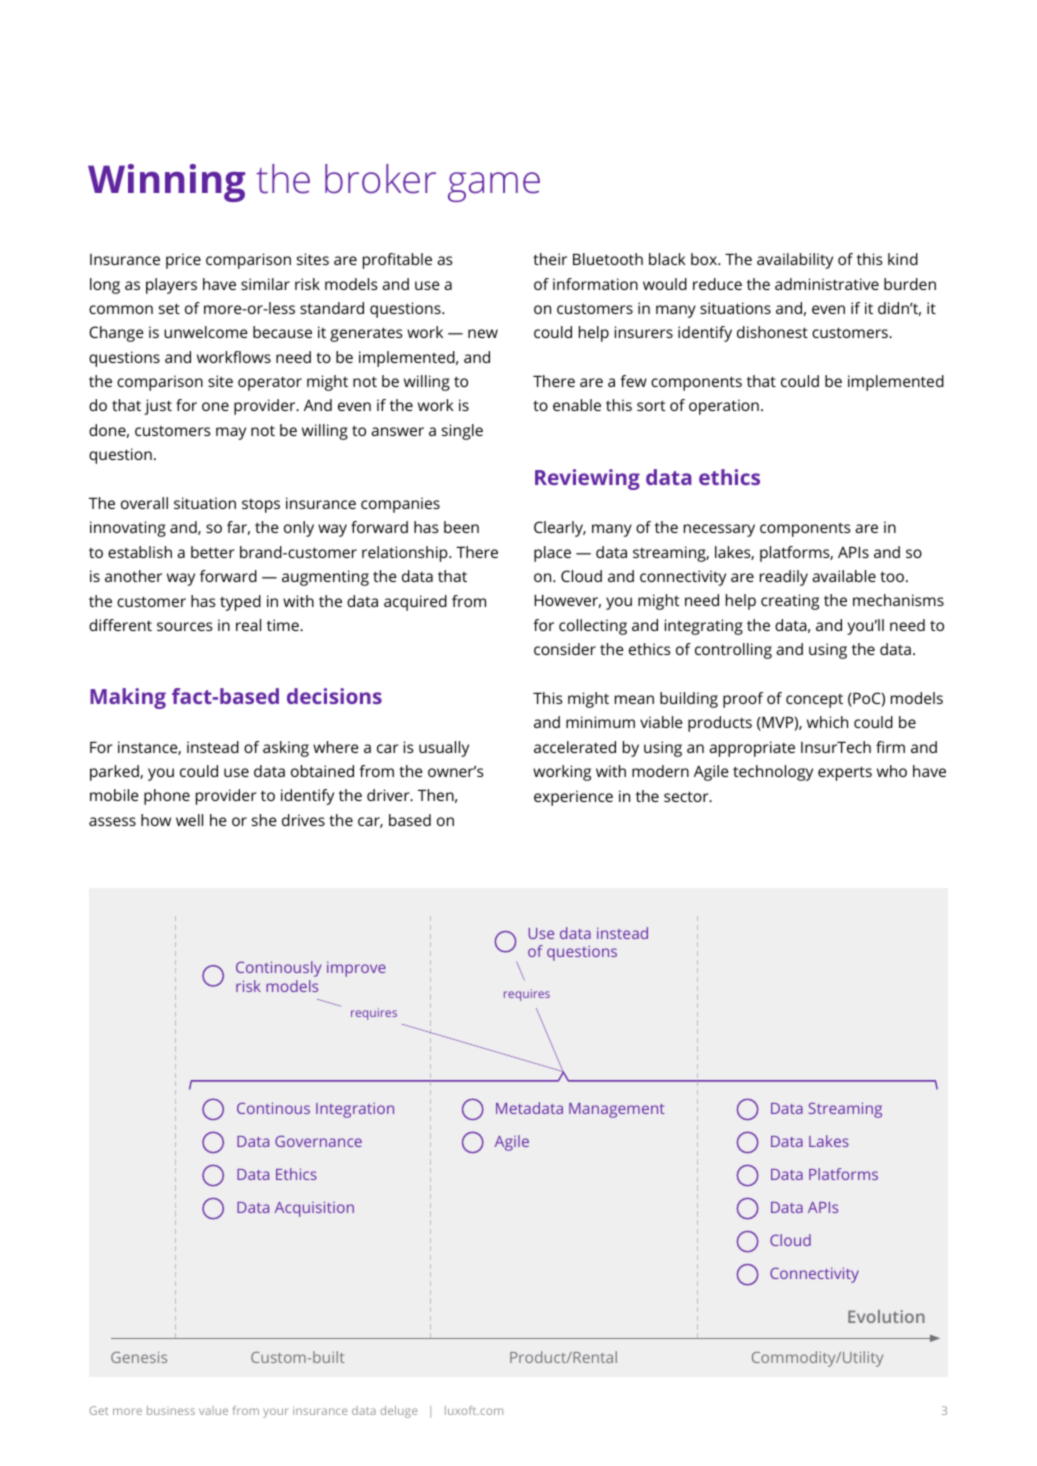 Image resolution: width=1037 pixels, height=1466 pixels. I want to click on game, so click(494, 187).
